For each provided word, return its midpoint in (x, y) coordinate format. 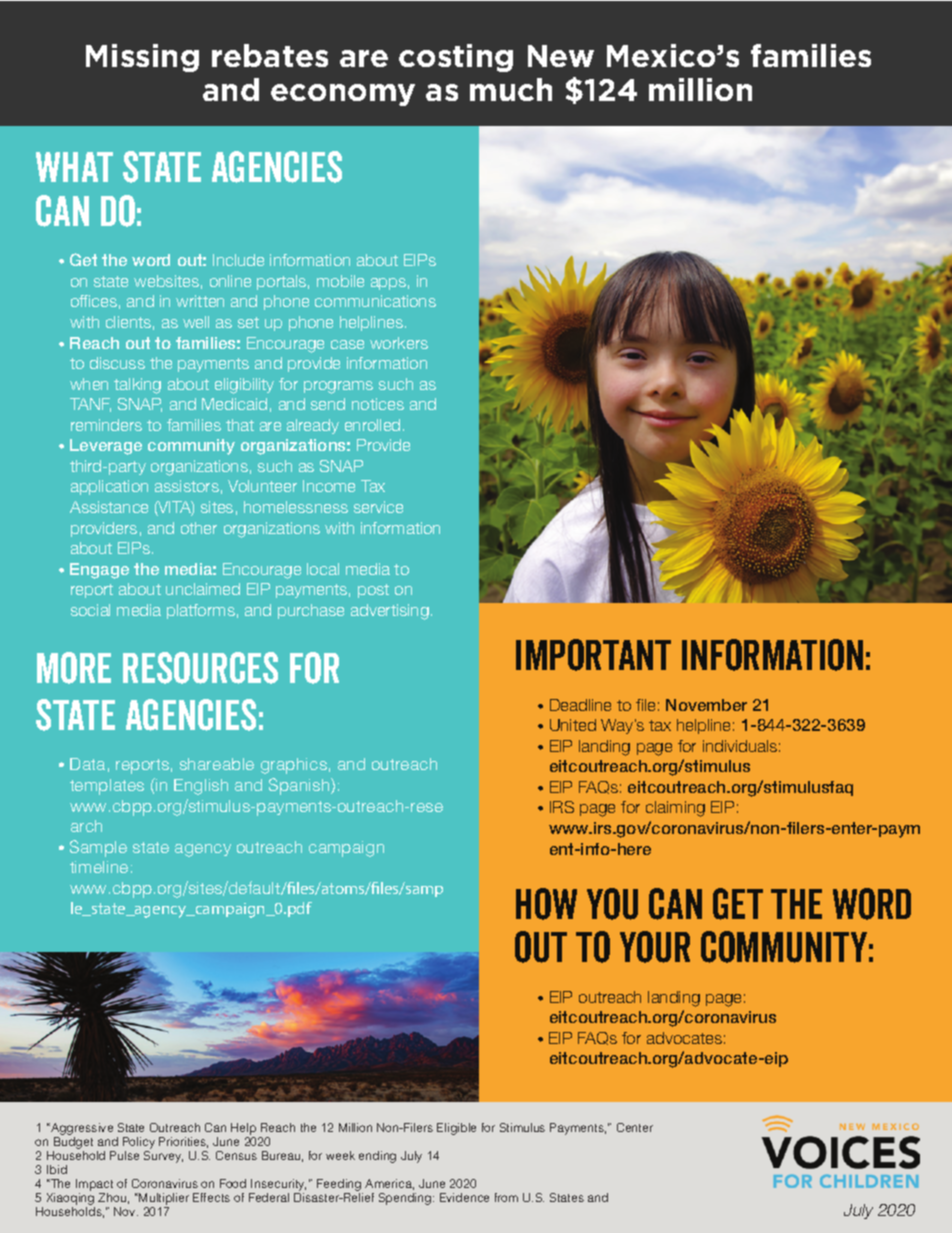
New (561, 56)
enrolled (372, 425)
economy (343, 95)
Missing (142, 58)
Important (593, 655)
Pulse (124, 1155)
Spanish (300, 786)
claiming (675, 809)
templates (107, 787)
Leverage (106, 447)
